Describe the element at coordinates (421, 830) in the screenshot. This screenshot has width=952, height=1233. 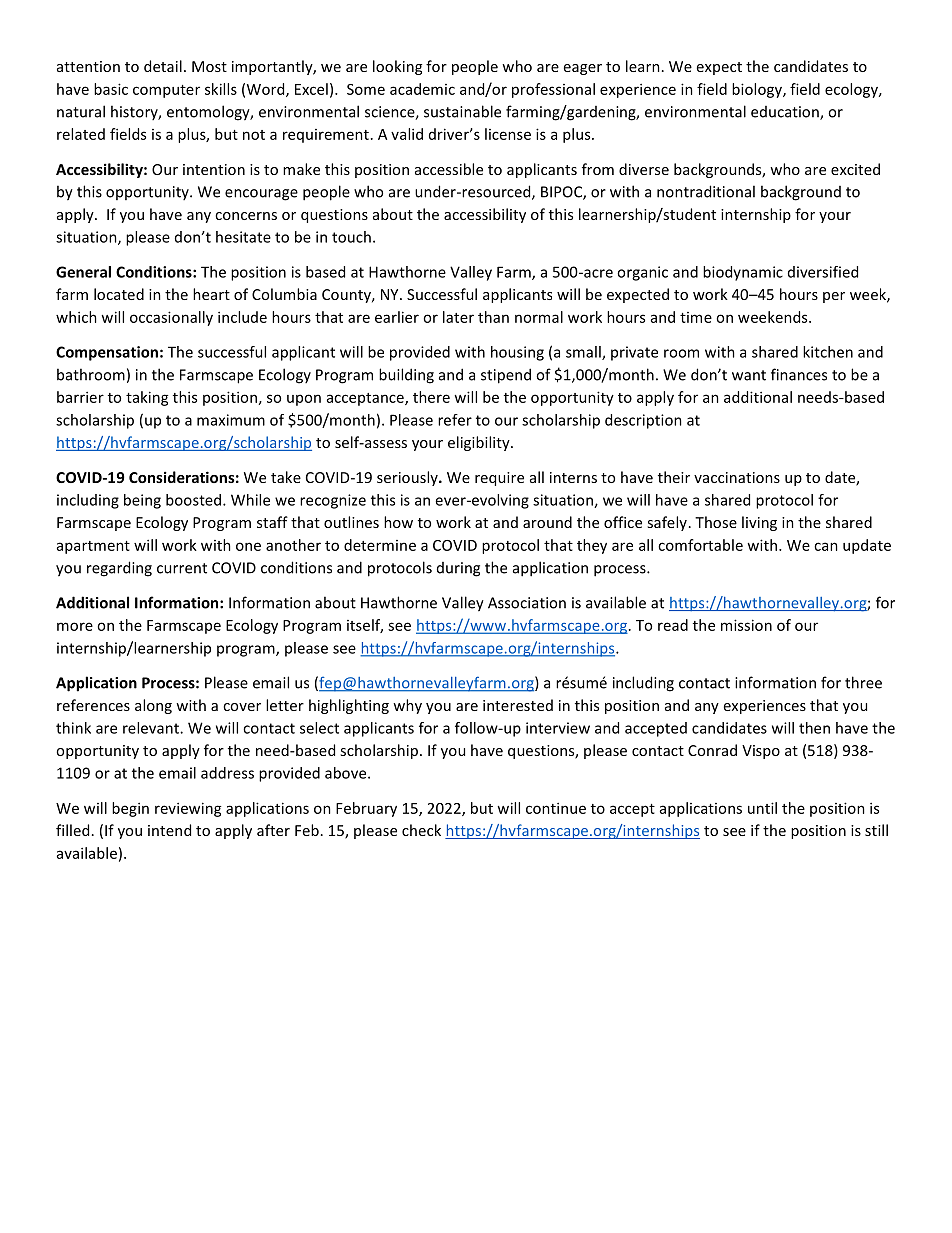
I see `check` at that location.
